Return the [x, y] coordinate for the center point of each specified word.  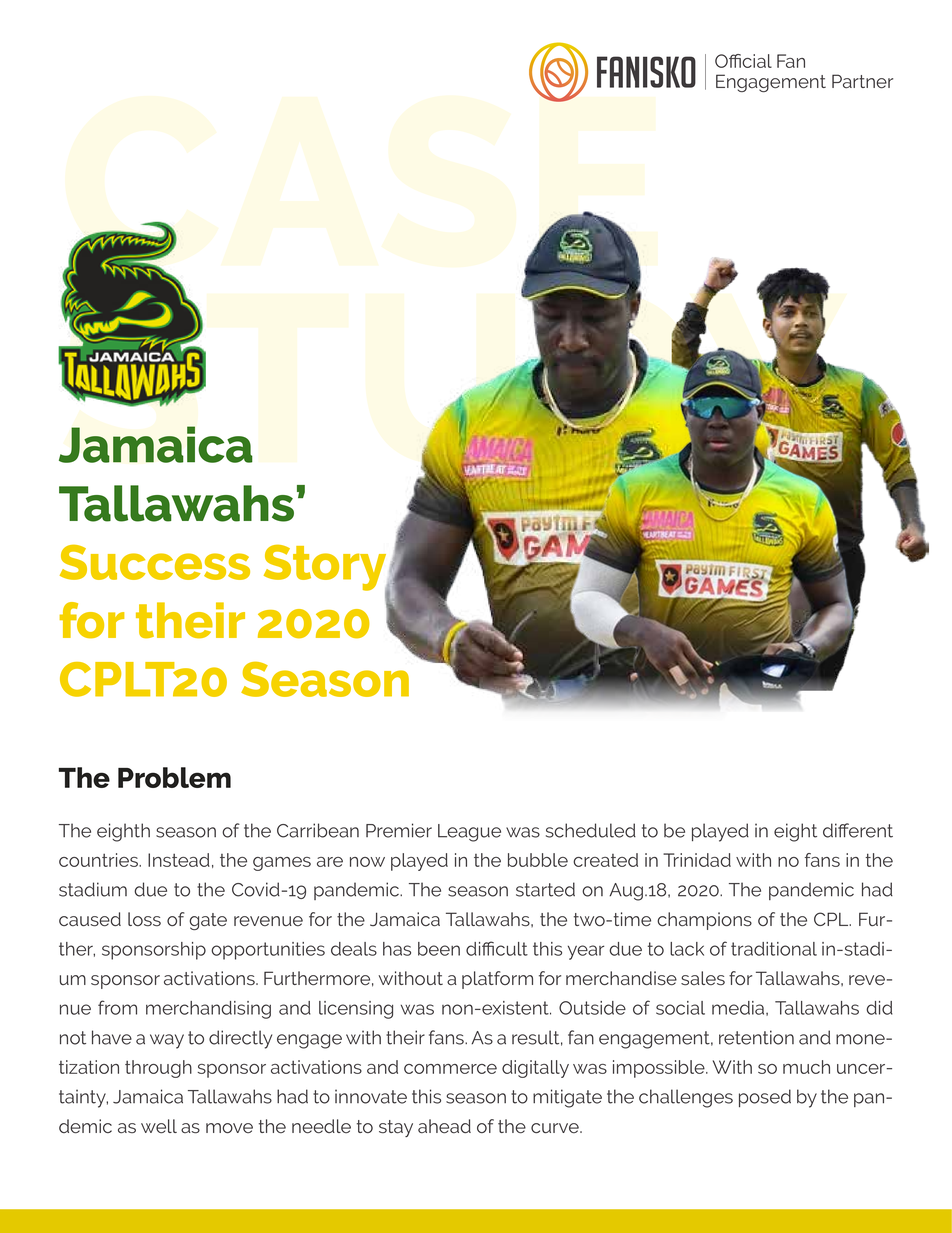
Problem [174, 777]
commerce [450, 1069]
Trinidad [697, 860]
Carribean [318, 830]
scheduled [591, 830]
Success [155, 562]
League [469, 833]
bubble [538, 860]
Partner [862, 81]
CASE [352, 181]
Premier [399, 830]
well [159, 1126]
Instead [179, 860]
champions [704, 921]
